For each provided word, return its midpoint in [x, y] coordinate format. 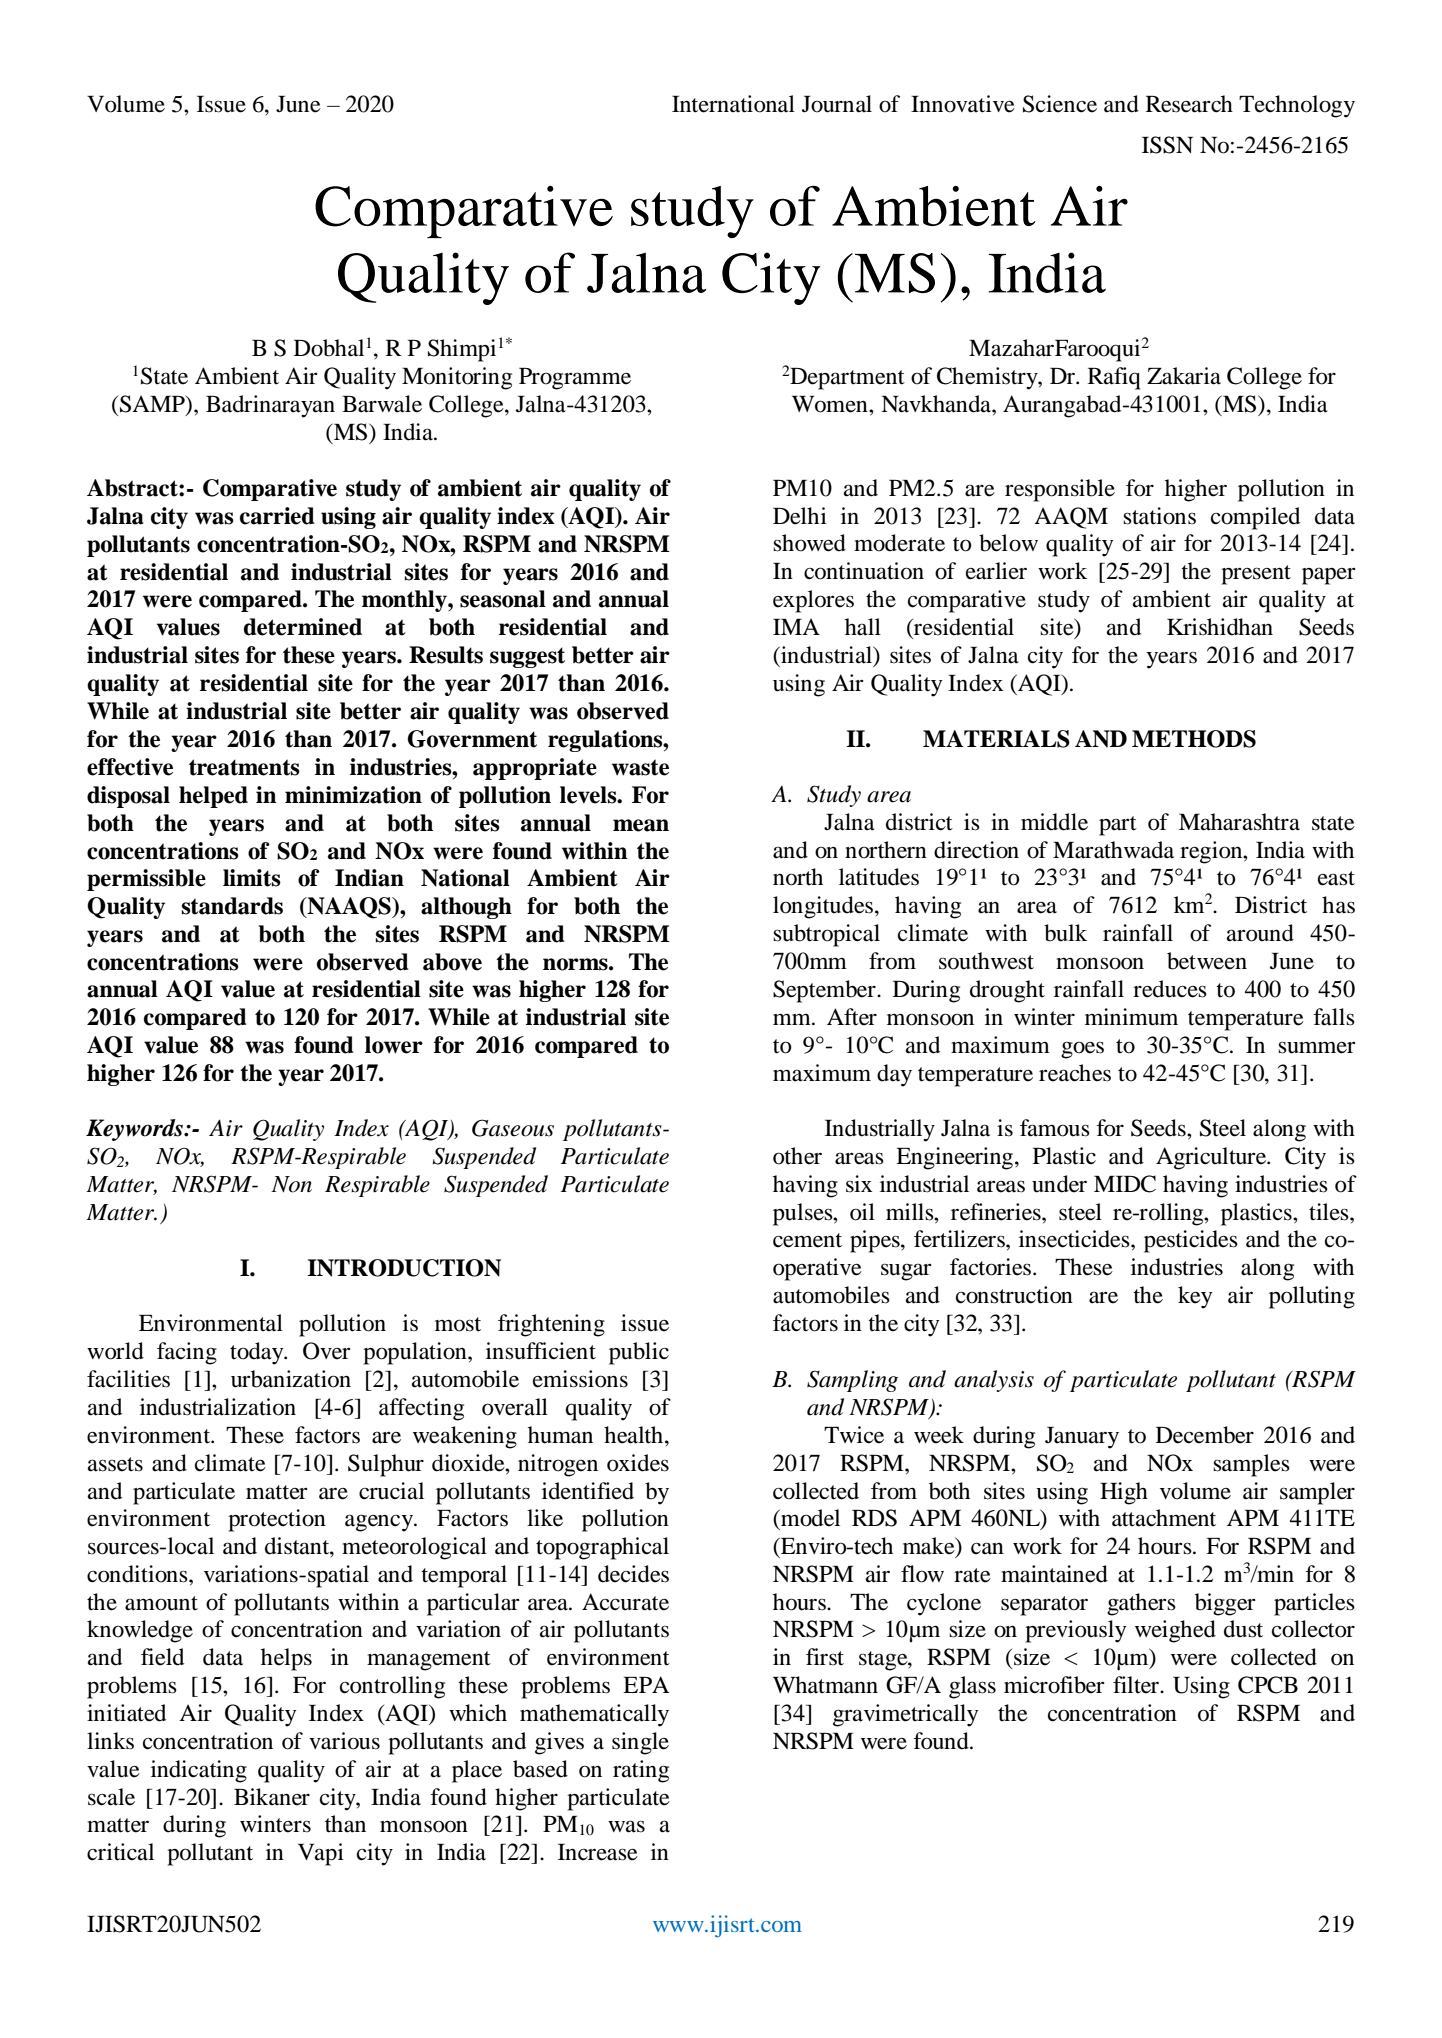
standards [232, 906]
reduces [1170, 989]
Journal [837, 104]
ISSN [1167, 145]
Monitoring [457, 378]
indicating [199, 1771]
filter [1137, 1685]
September [825, 991]
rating [641, 1771]
